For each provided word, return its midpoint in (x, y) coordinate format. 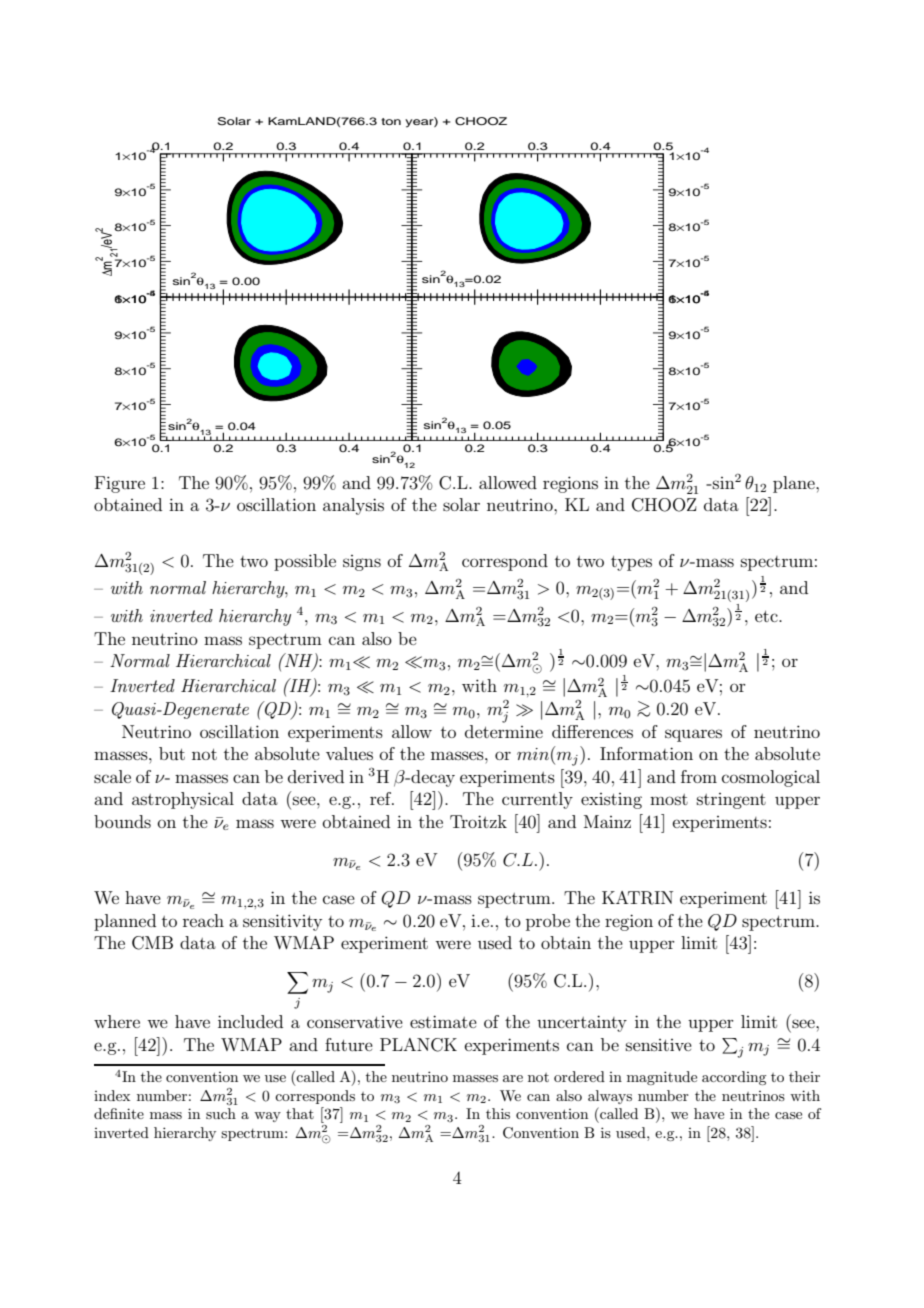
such (221, 1113)
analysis (353, 506)
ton (391, 121)
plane (795, 484)
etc (767, 616)
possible (305, 562)
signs (362, 563)
